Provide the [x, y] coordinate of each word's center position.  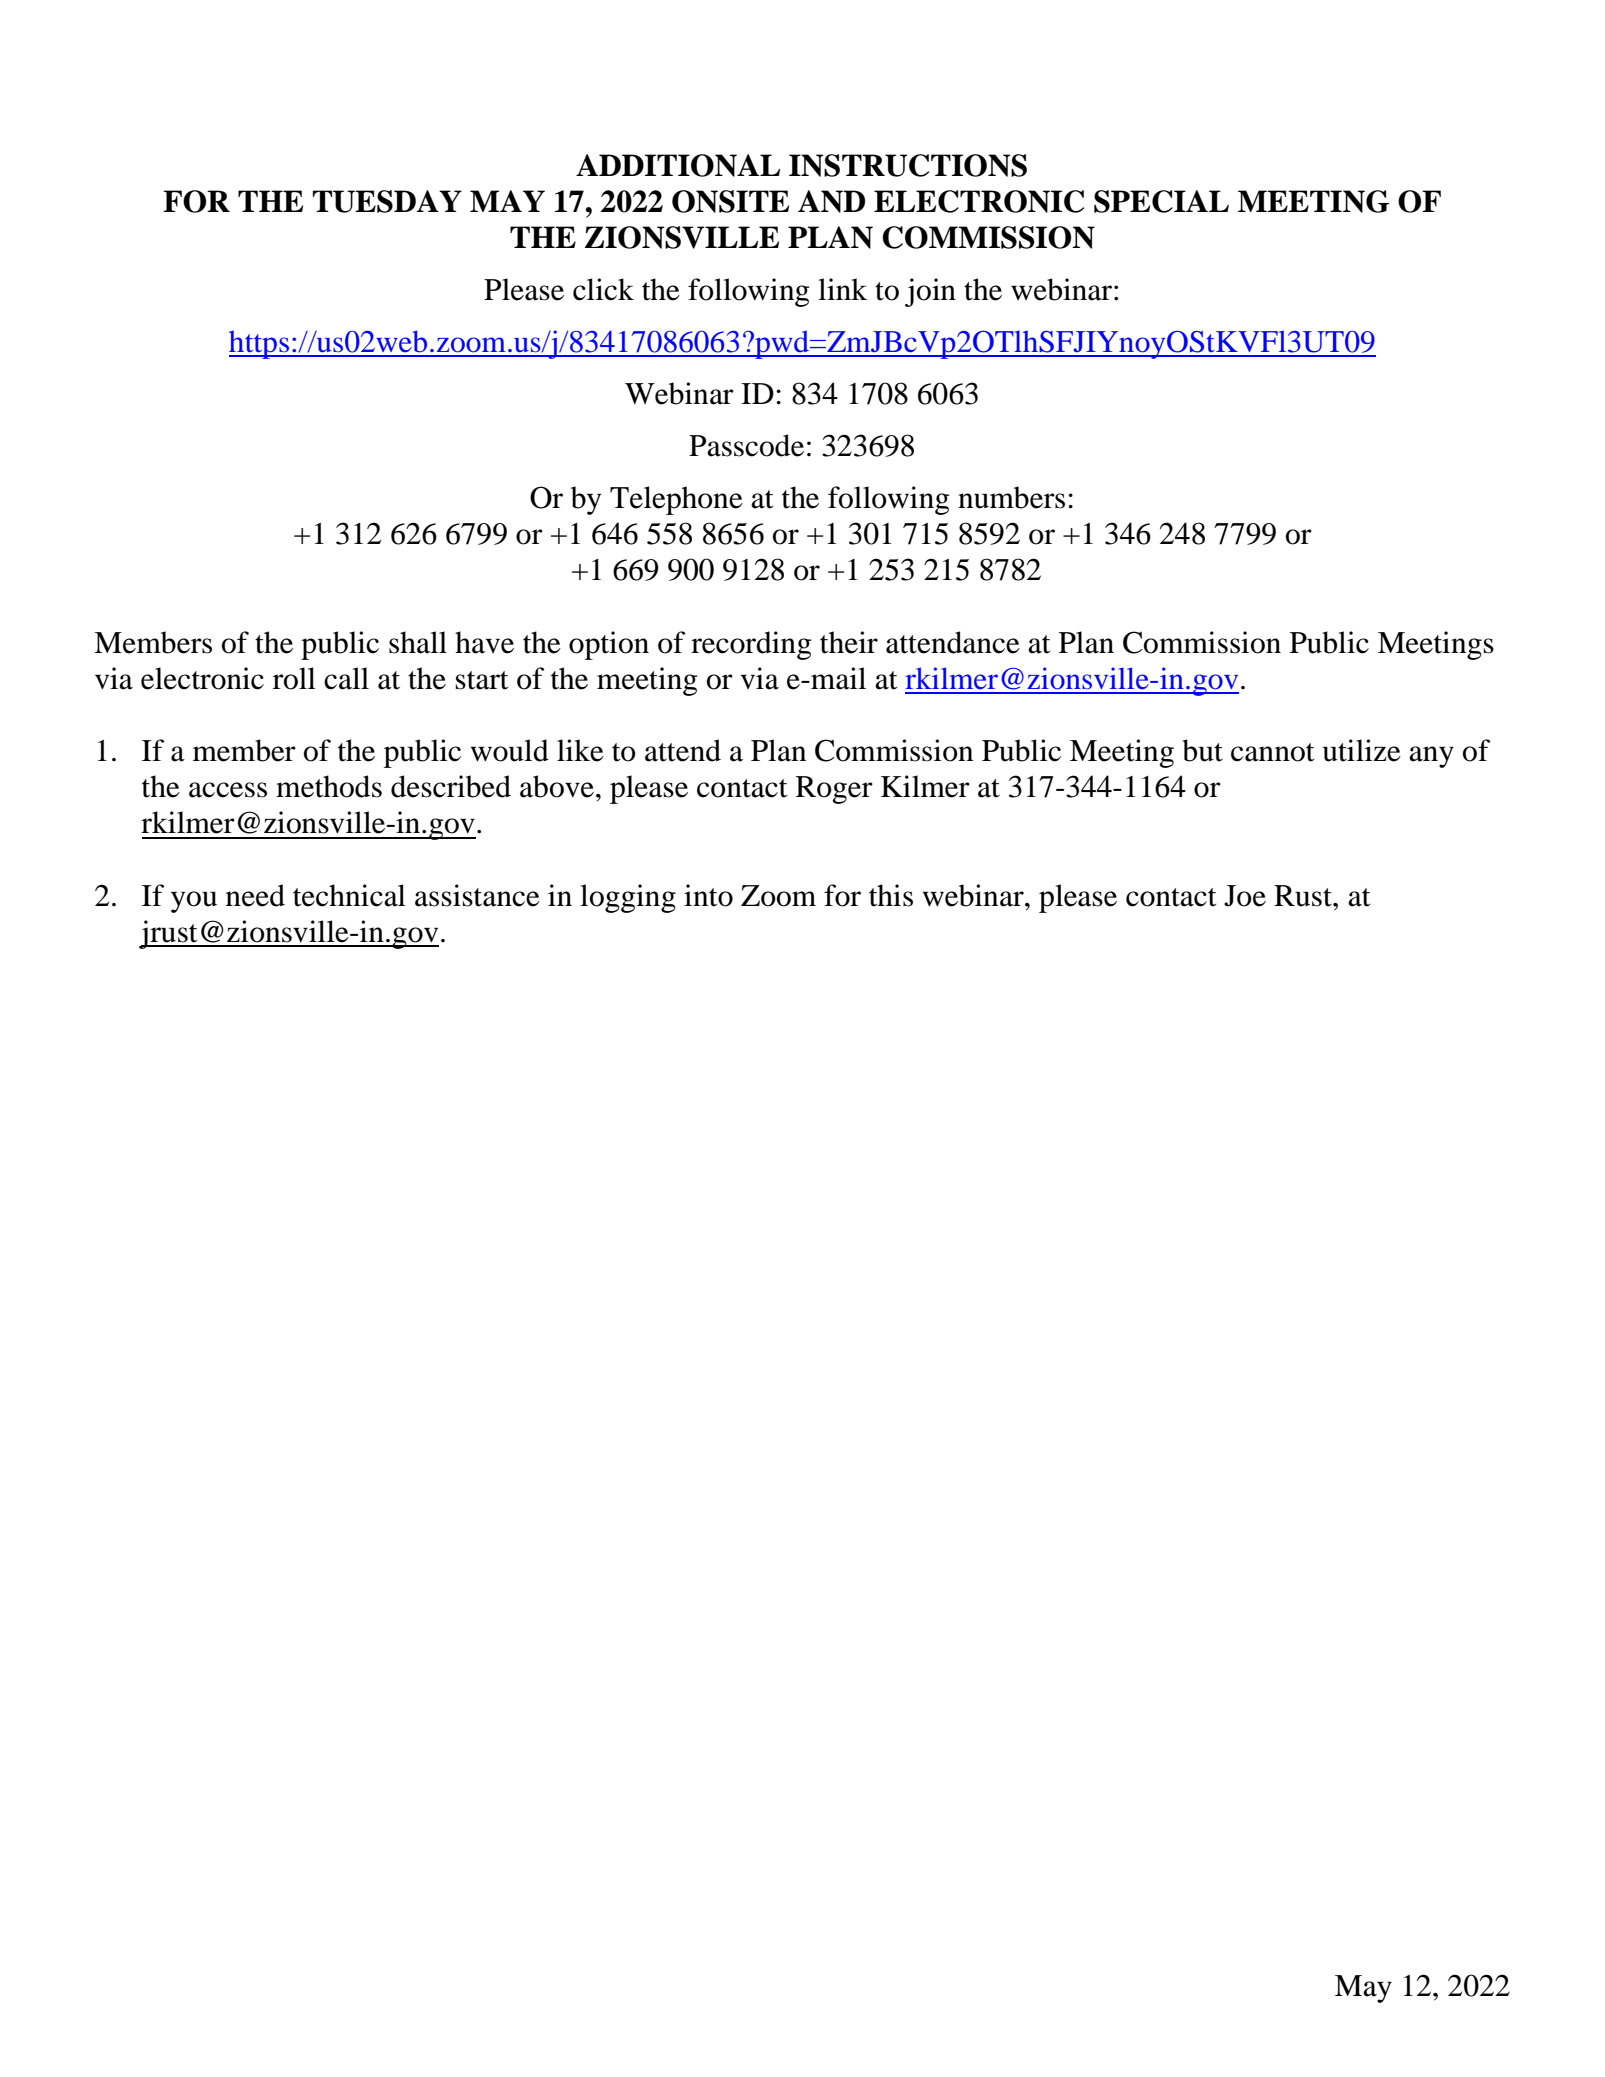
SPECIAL [1161, 201]
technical [349, 895]
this [891, 895]
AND [831, 201]
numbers [1011, 497]
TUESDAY [387, 201]
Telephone [676, 500]
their [849, 642]
